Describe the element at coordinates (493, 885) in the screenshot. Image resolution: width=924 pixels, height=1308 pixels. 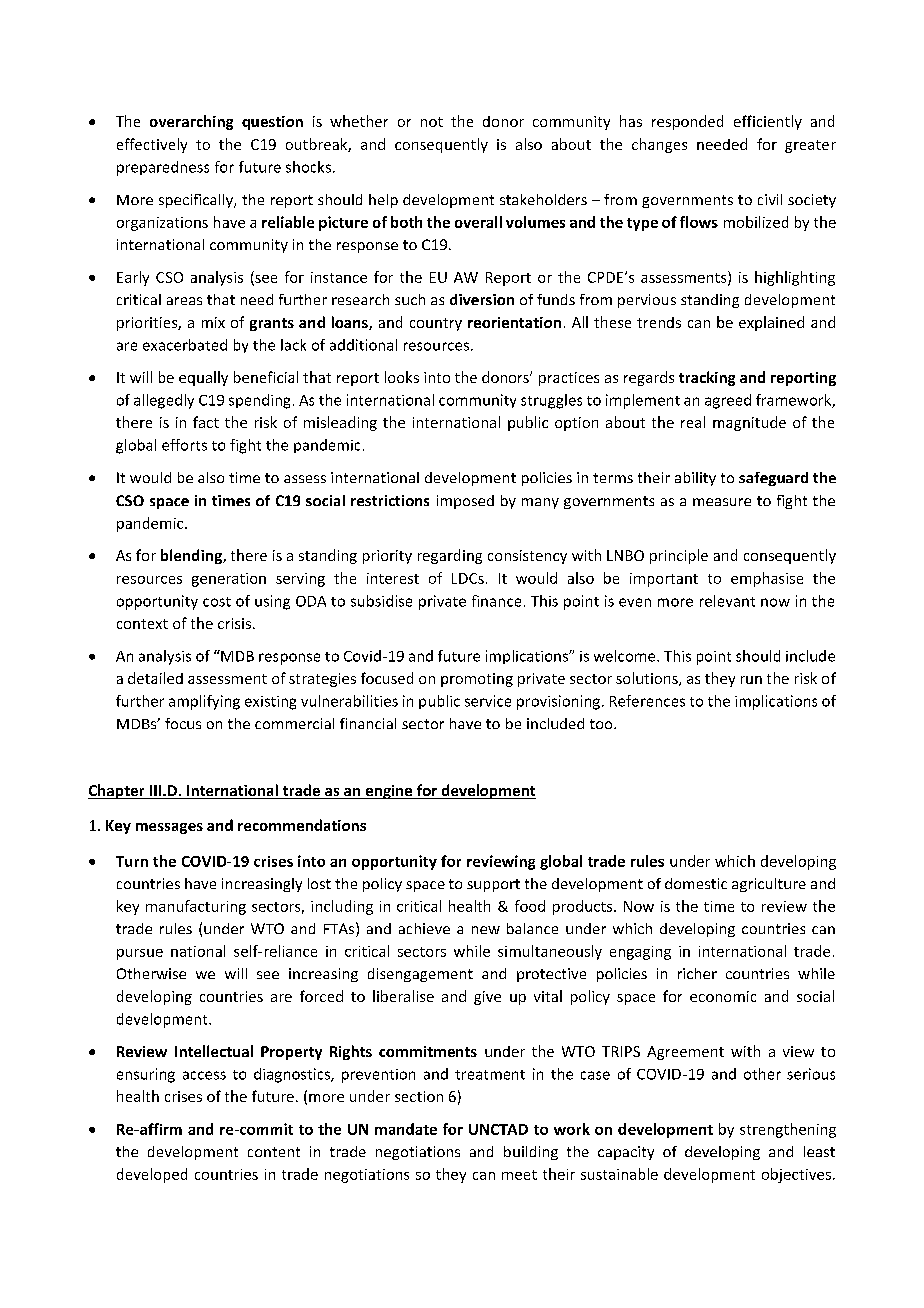
I see `support` at that location.
